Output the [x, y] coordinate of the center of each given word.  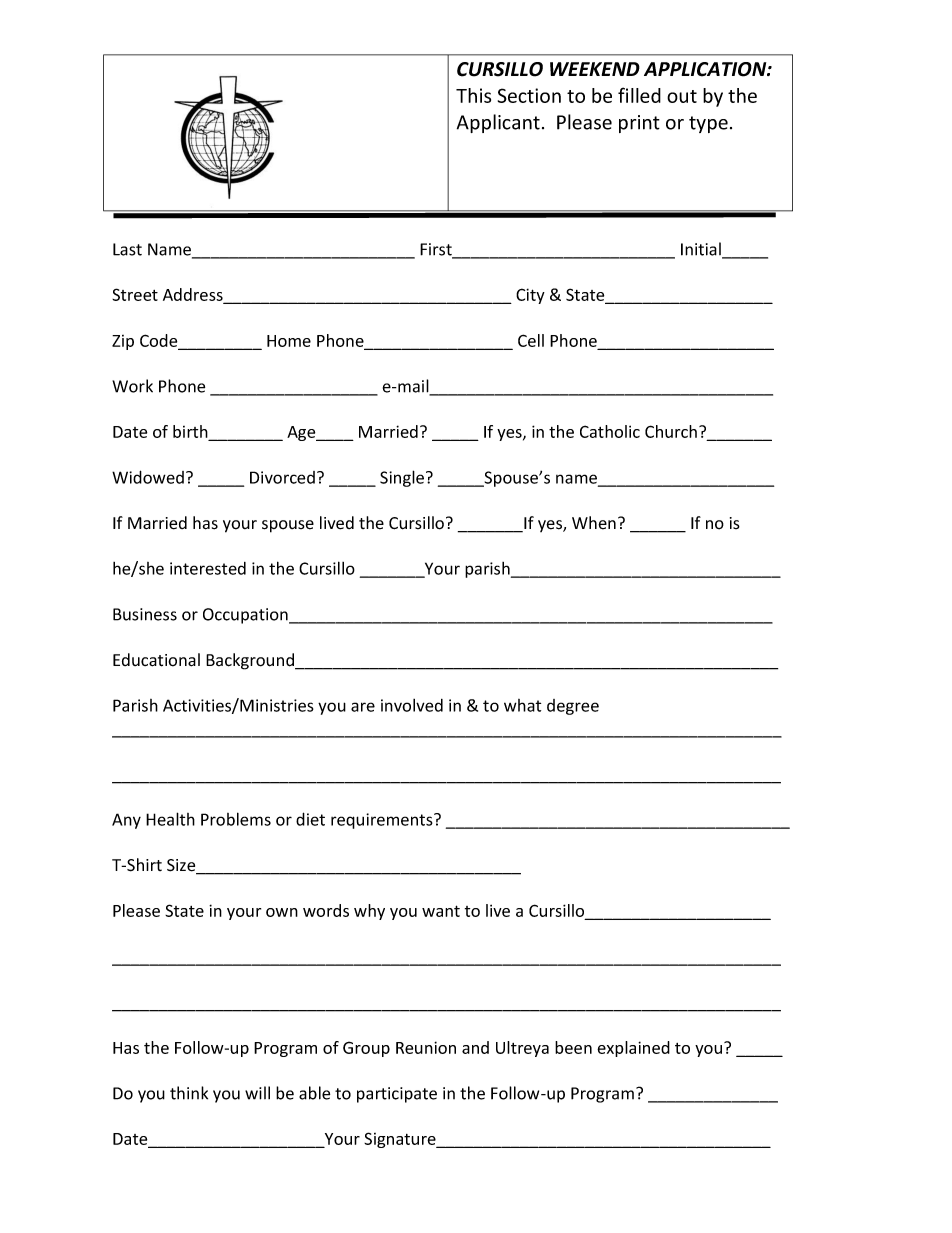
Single [402, 478]
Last [127, 249]
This [473, 95]
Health [170, 819]
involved [412, 705]
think [189, 1093]
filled [639, 95]
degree [573, 707]
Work [132, 386]
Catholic [610, 431]
